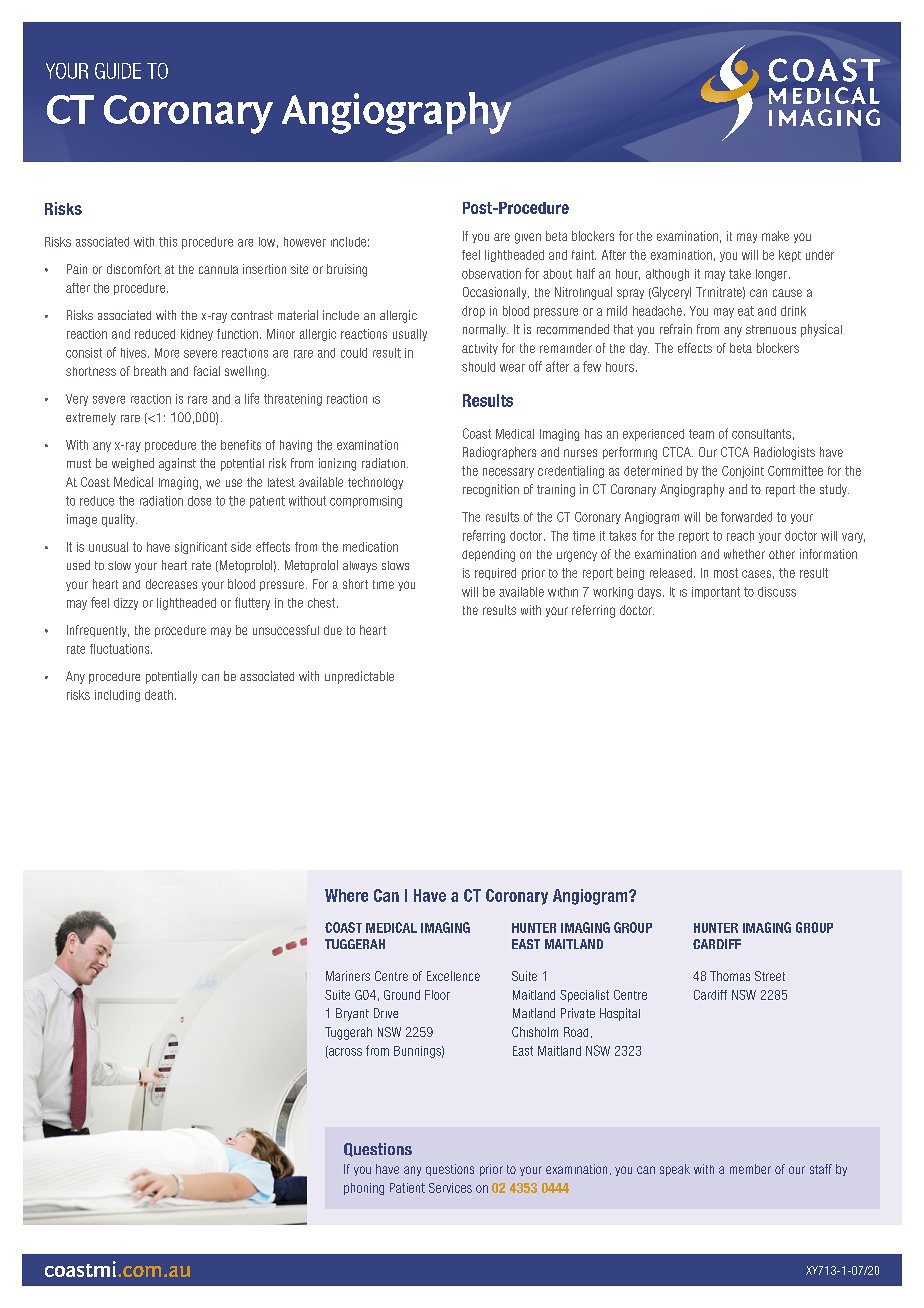  Describe the element at coordinates (528, 238) in the document. I see `given` at that location.
